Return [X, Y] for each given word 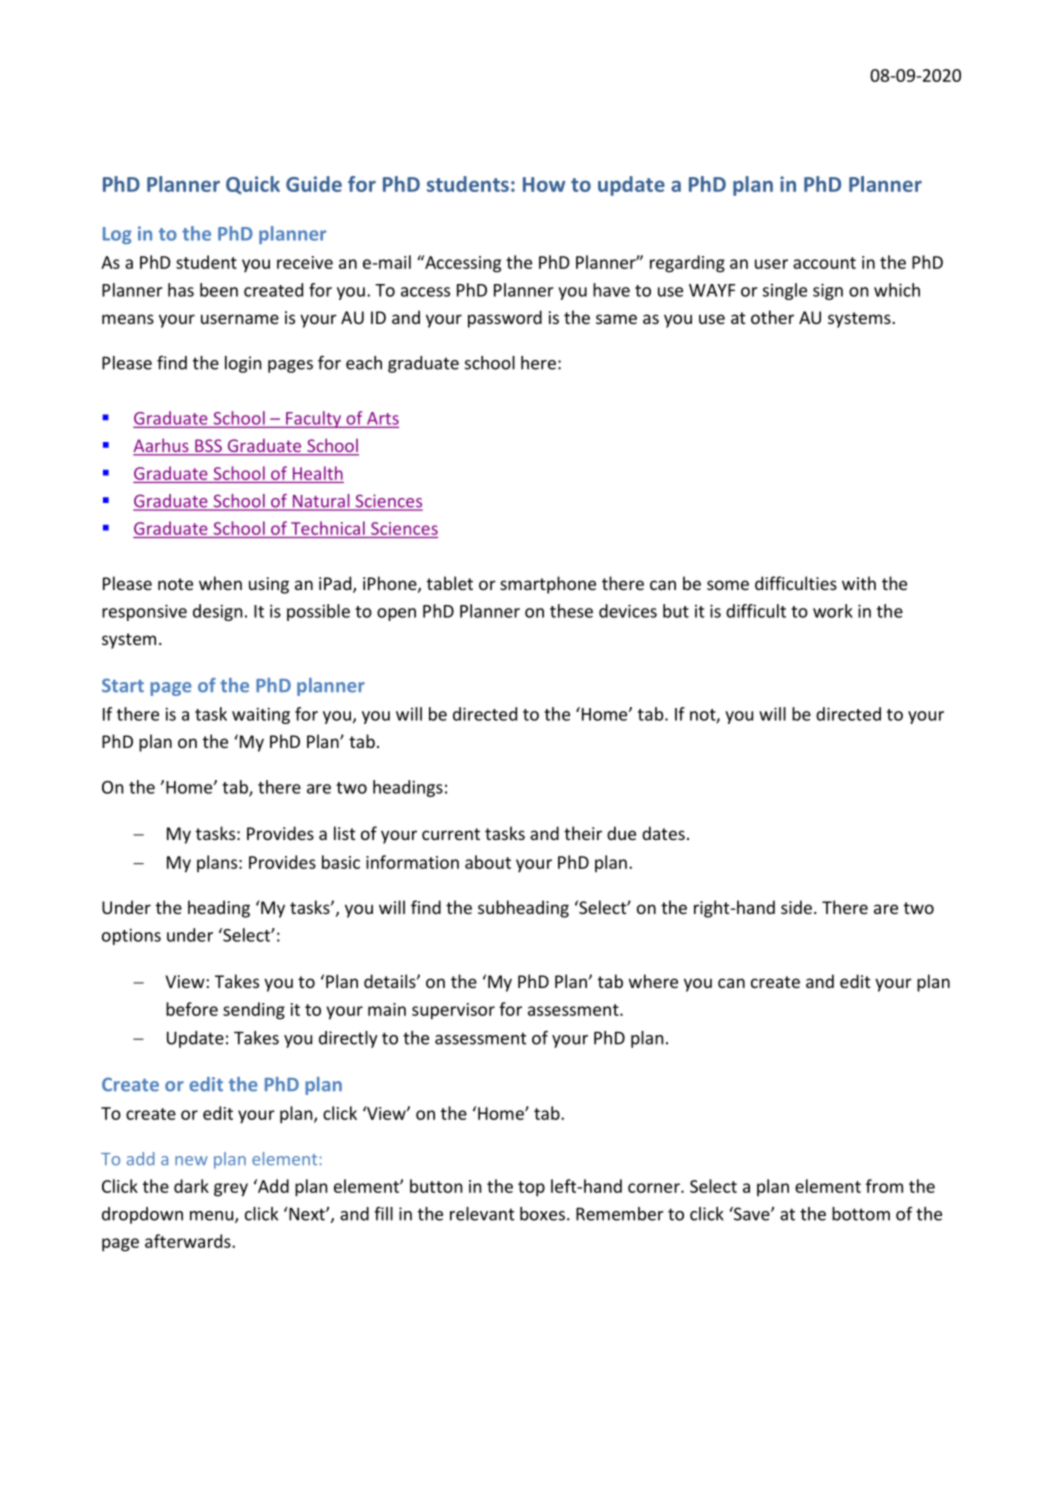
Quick [253, 185]
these [571, 611]
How [544, 184]
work [833, 611]
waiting [261, 715]
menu [213, 1217]
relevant [482, 1214]
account [824, 263]
